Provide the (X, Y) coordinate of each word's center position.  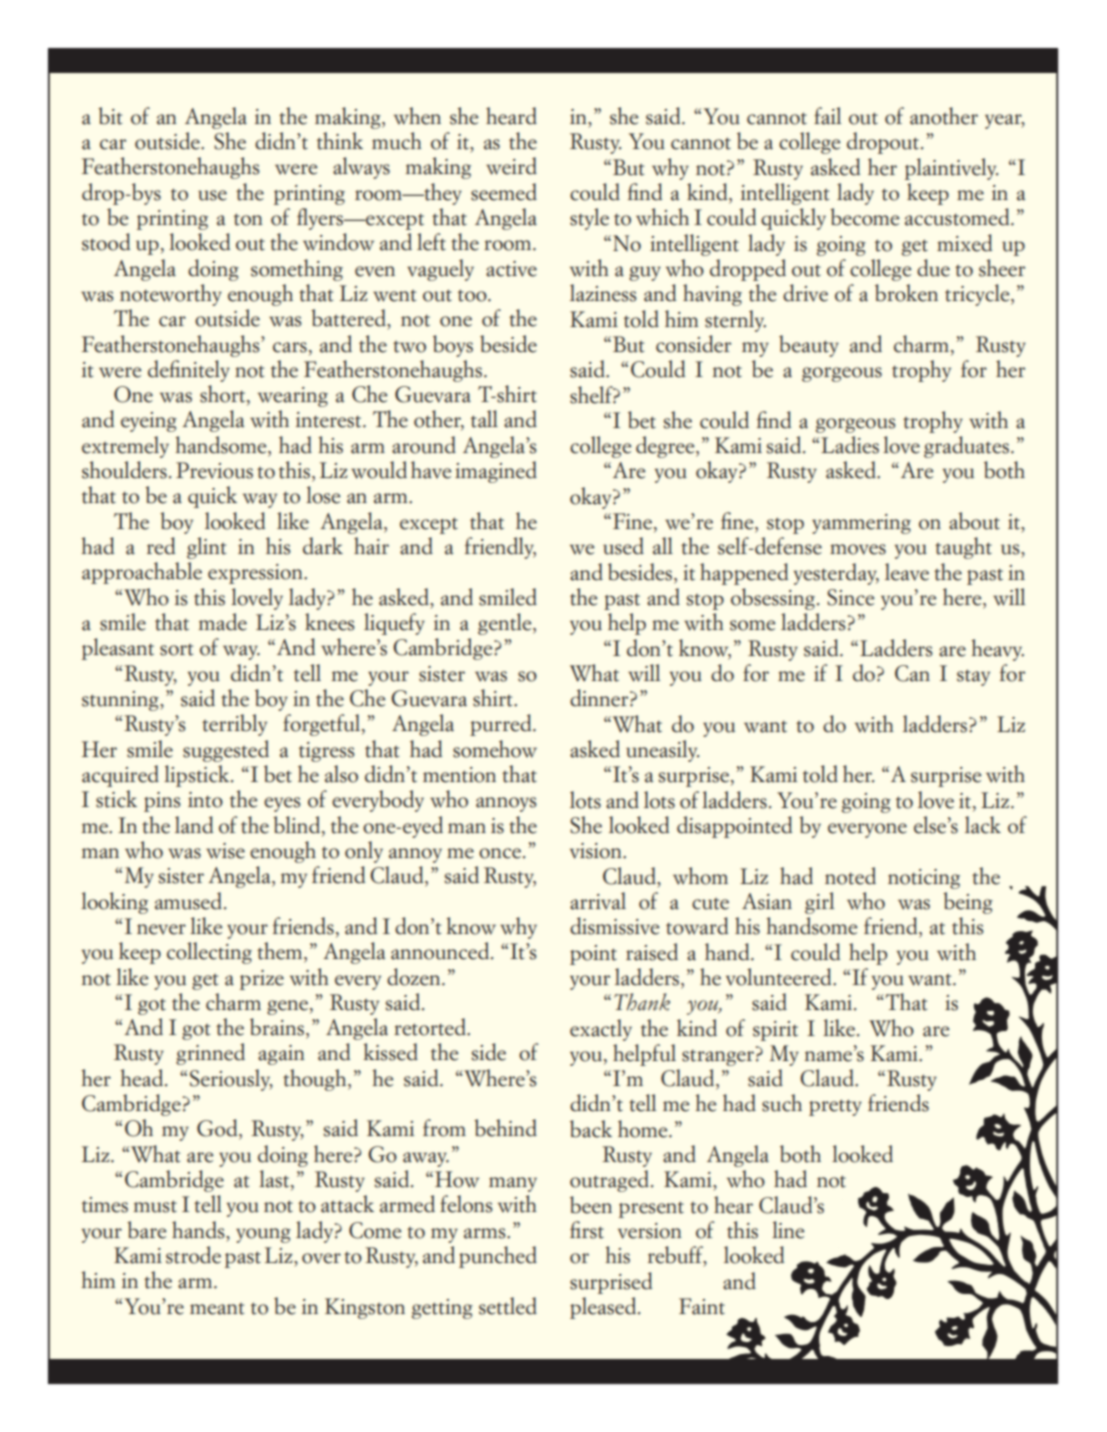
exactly (601, 1030)
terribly (234, 725)
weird (511, 166)
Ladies (850, 445)
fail (827, 116)
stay (973, 677)
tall (484, 419)
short (224, 395)
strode (193, 1255)
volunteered (780, 977)
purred (502, 725)
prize (262, 980)
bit (110, 116)
